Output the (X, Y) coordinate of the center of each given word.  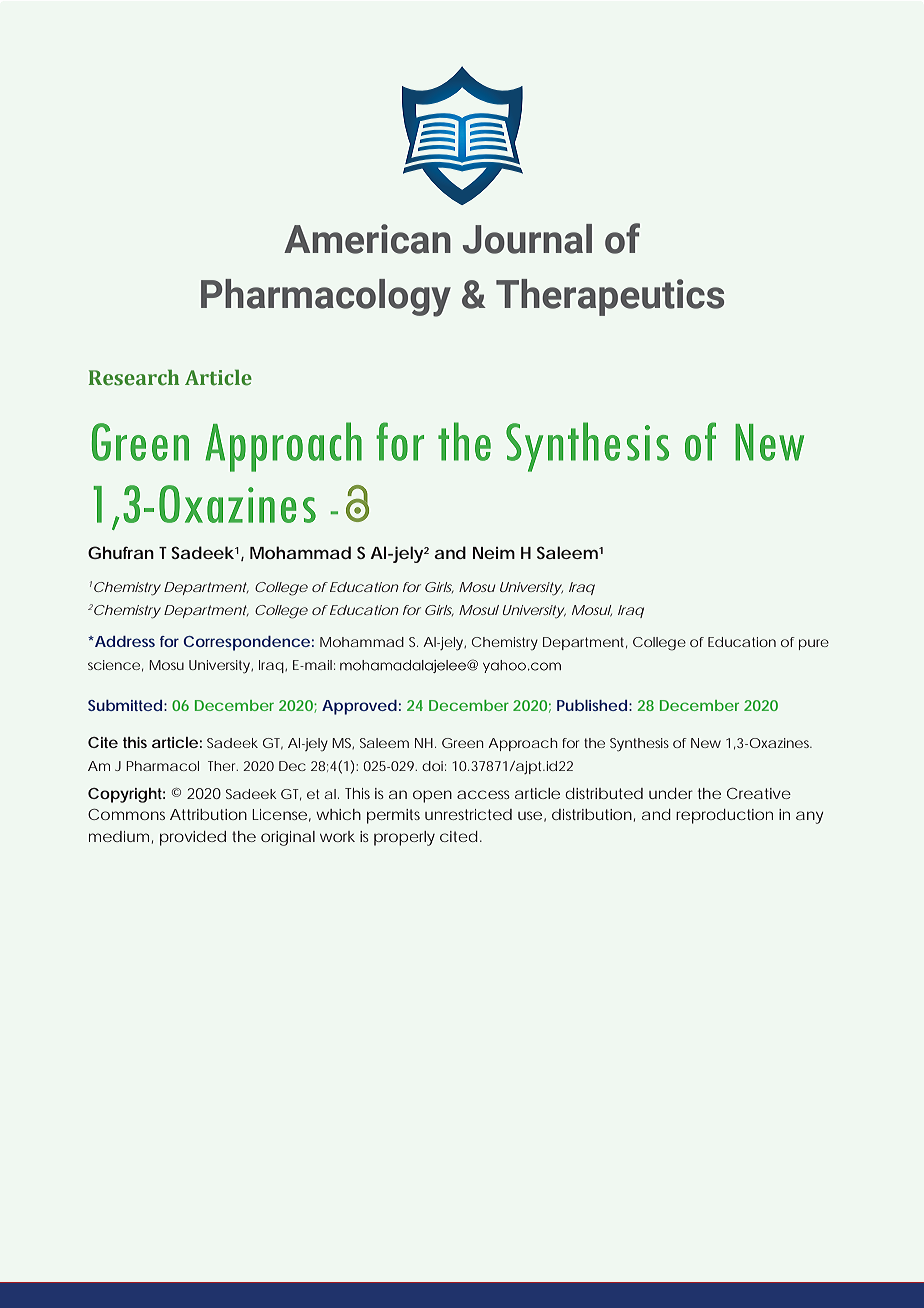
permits (393, 816)
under (671, 793)
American (367, 239)
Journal (527, 239)
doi (432, 766)
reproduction (724, 816)
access (483, 794)
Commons (126, 814)
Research (134, 377)
